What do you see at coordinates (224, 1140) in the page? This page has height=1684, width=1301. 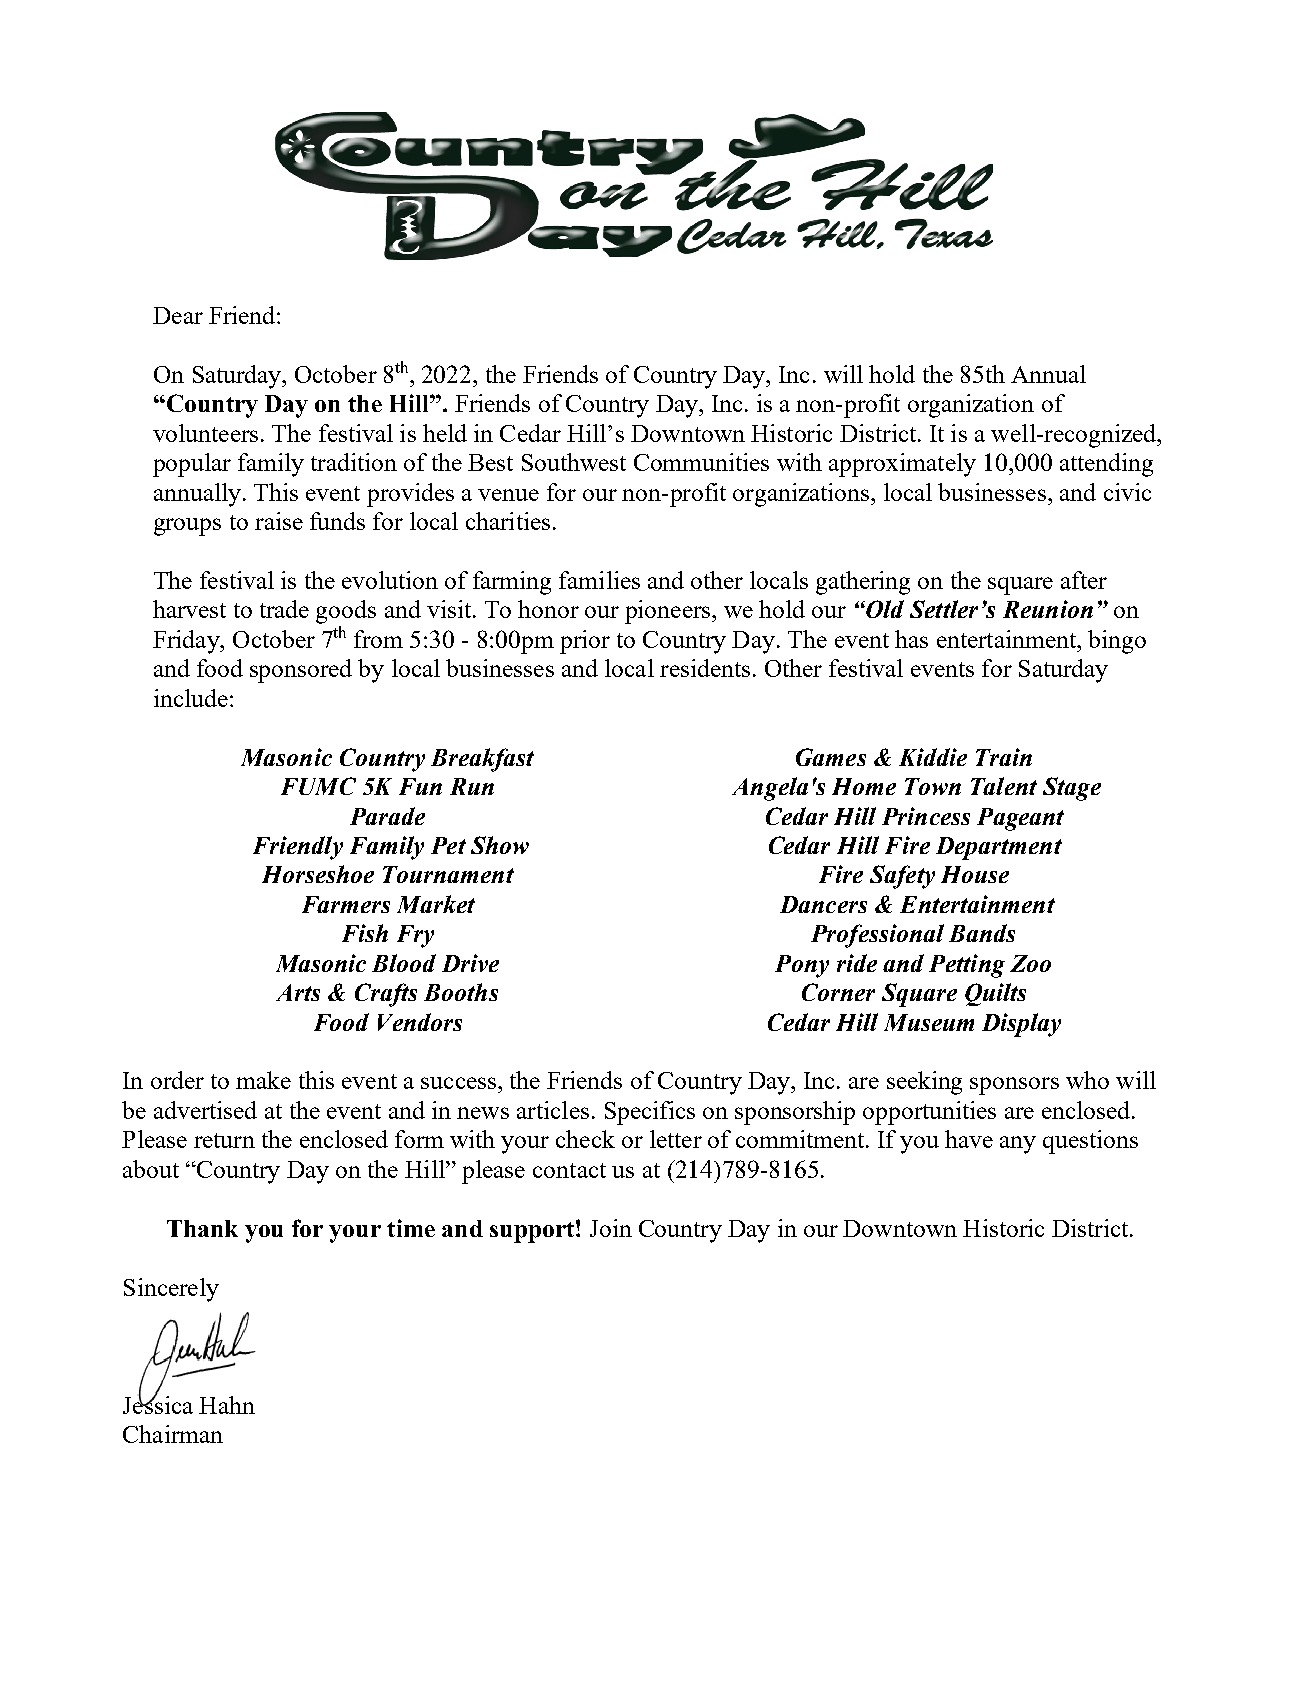 I see `return` at bounding box center [224, 1140].
